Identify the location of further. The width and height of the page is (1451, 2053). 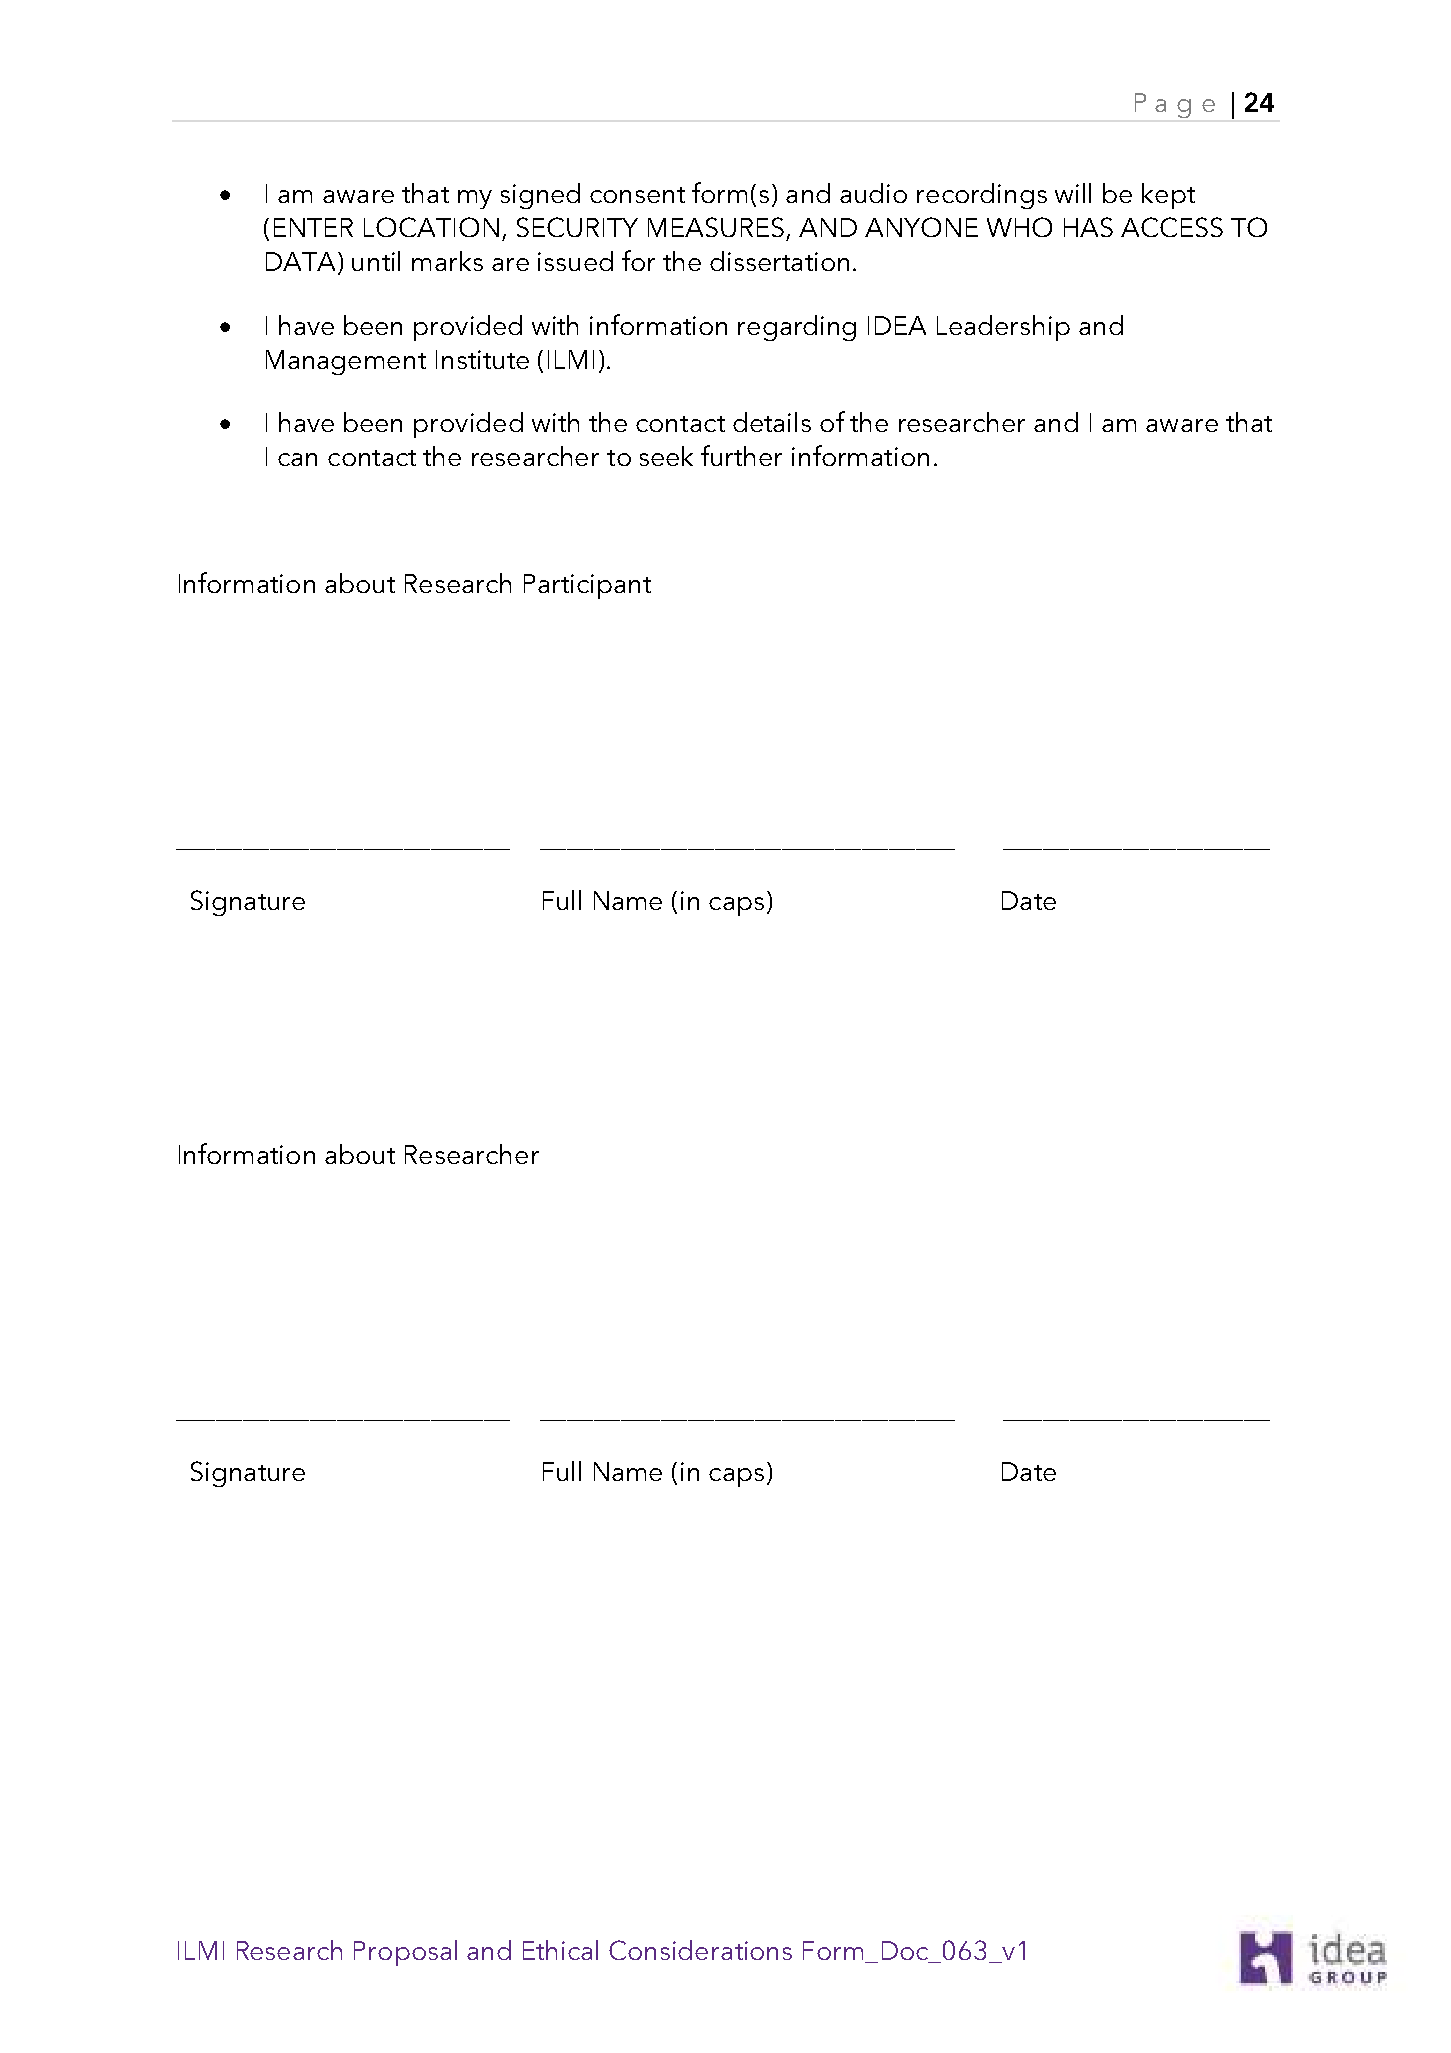
(741, 455).
